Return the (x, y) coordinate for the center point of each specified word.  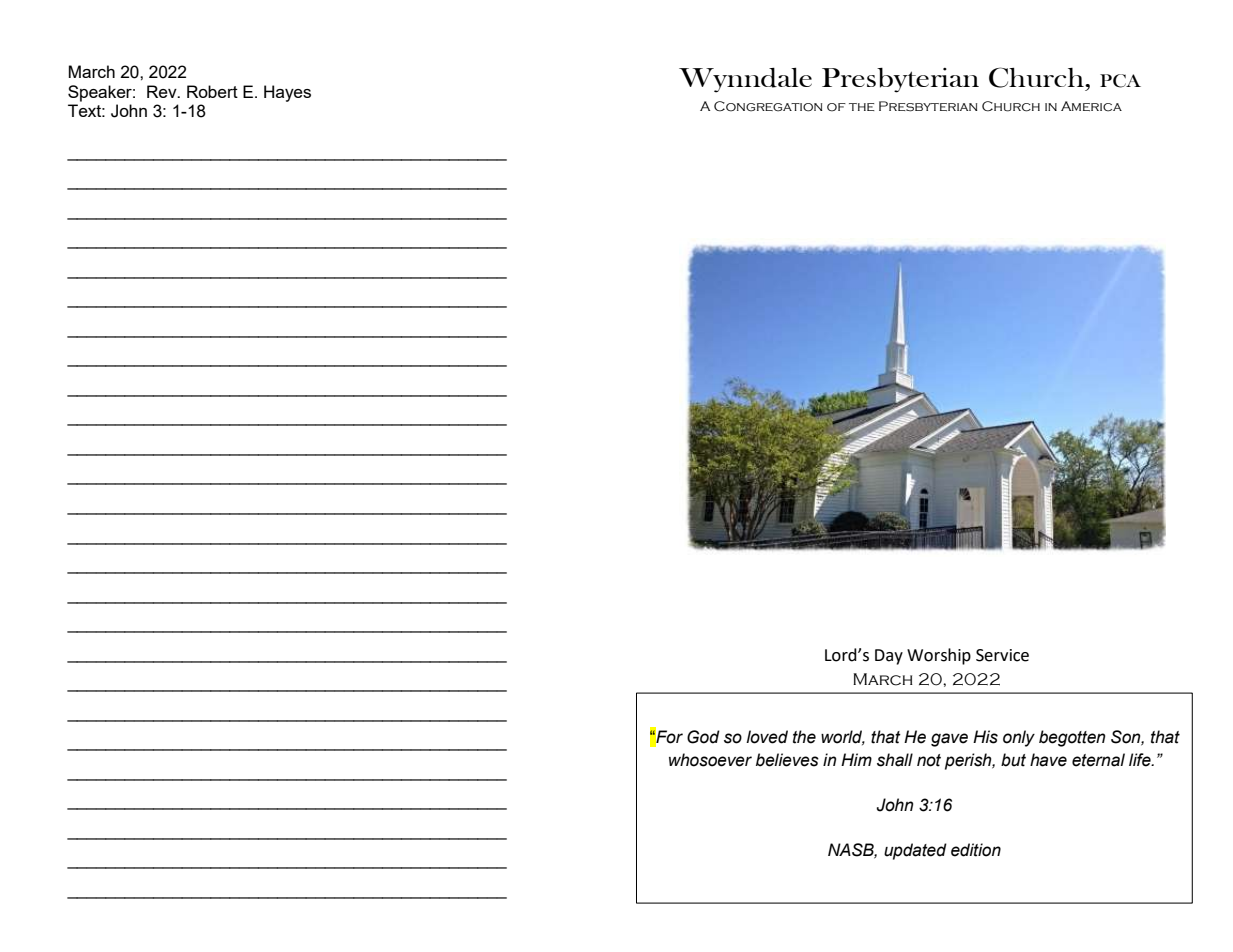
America (1091, 106)
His (985, 737)
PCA (1120, 81)
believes (787, 760)
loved (767, 737)
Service (1002, 655)
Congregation (768, 106)
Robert (212, 91)
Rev (163, 91)
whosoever (710, 760)
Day (889, 657)
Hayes (287, 93)
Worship (939, 656)
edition (976, 850)
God (703, 737)
